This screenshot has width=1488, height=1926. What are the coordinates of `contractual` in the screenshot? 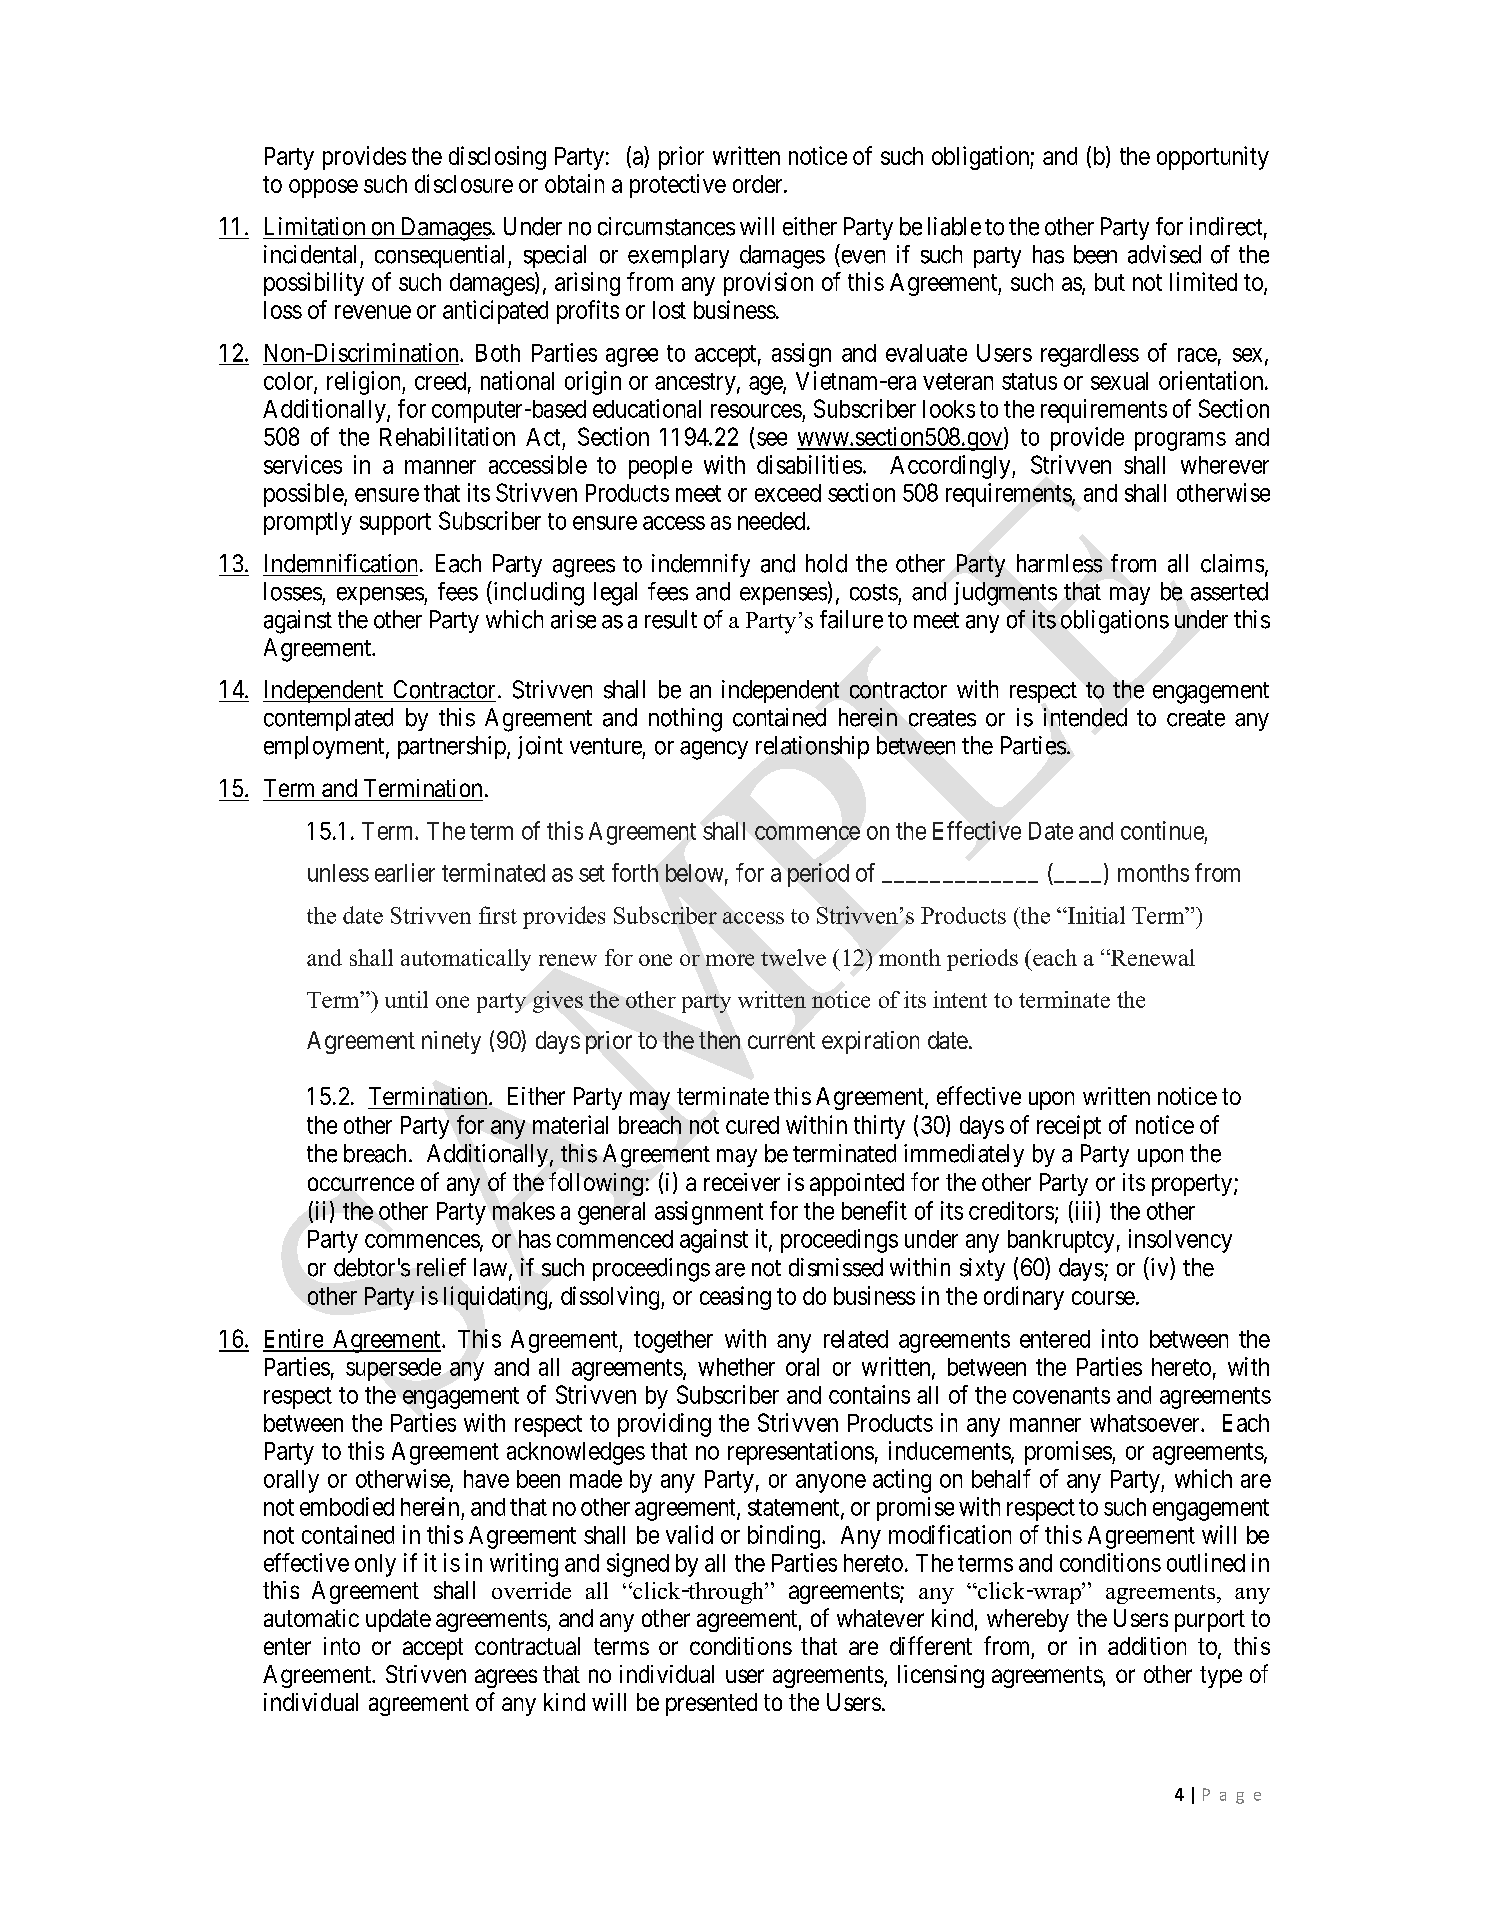 It's located at (527, 1646).
